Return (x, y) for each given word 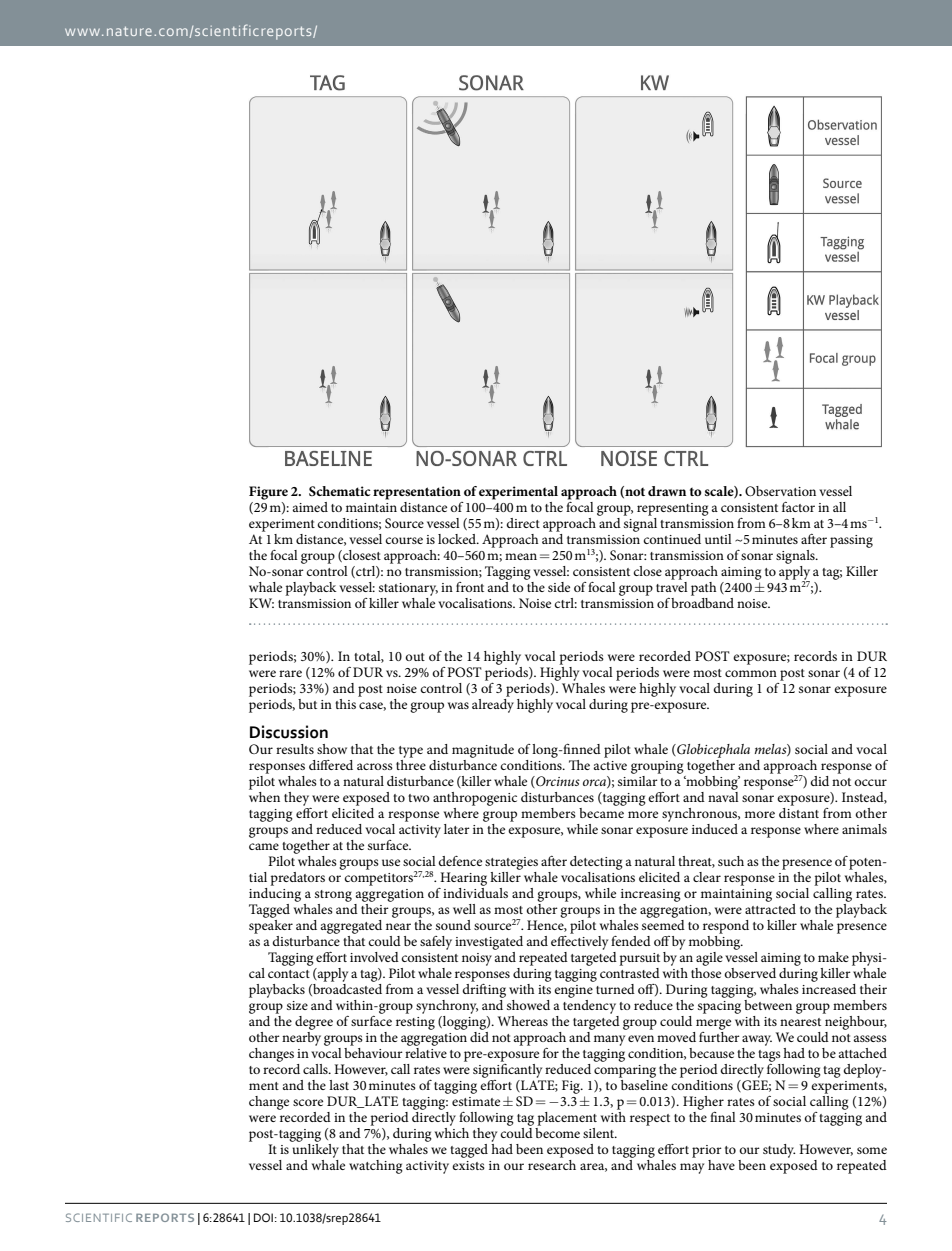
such (731, 861)
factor (798, 507)
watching (376, 1167)
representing (673, 509)
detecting (596, 863)
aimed (310, 507)
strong (333, 896)
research (552, 1163)
